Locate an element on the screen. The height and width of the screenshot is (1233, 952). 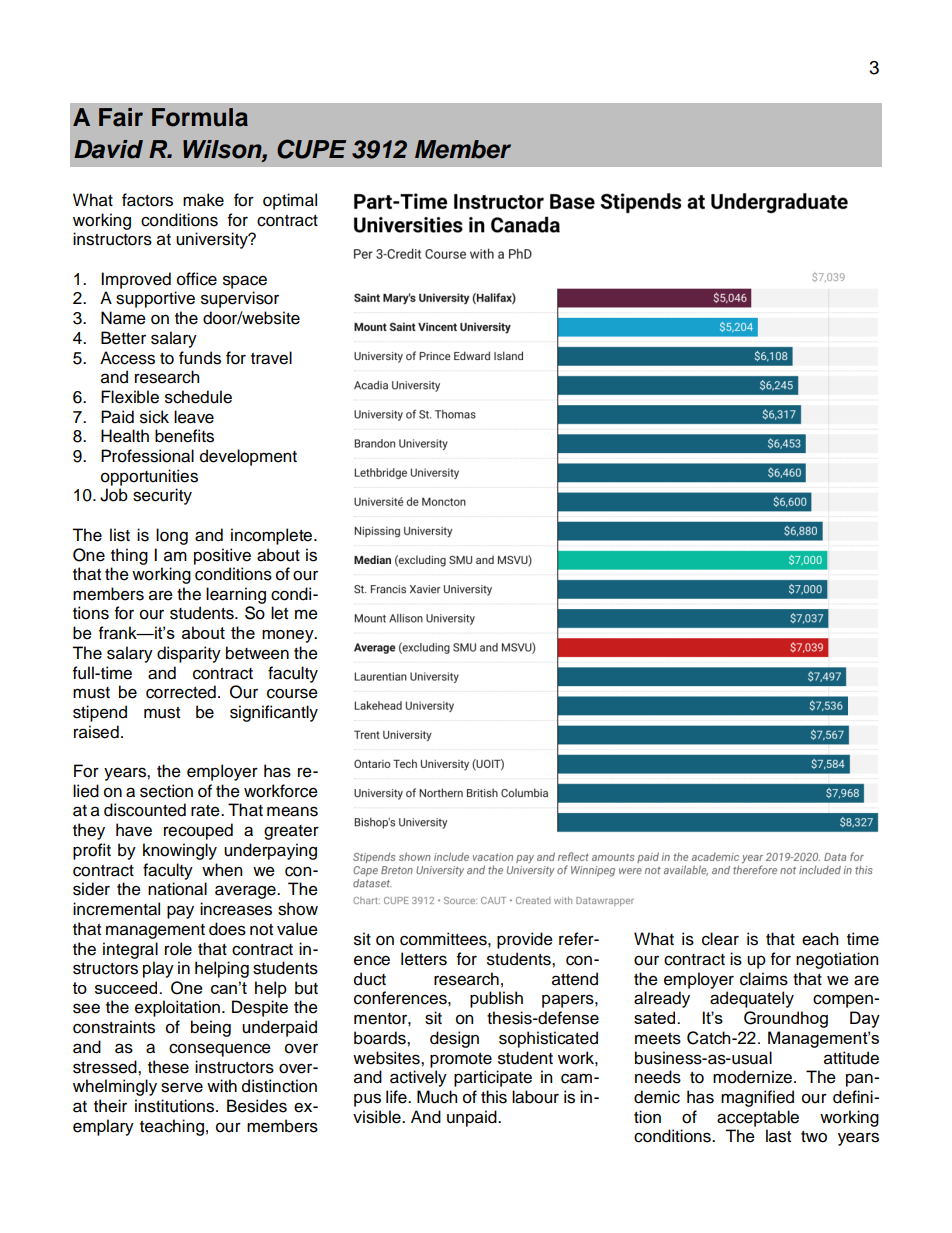
with is located at coordinates (222, 1085).
